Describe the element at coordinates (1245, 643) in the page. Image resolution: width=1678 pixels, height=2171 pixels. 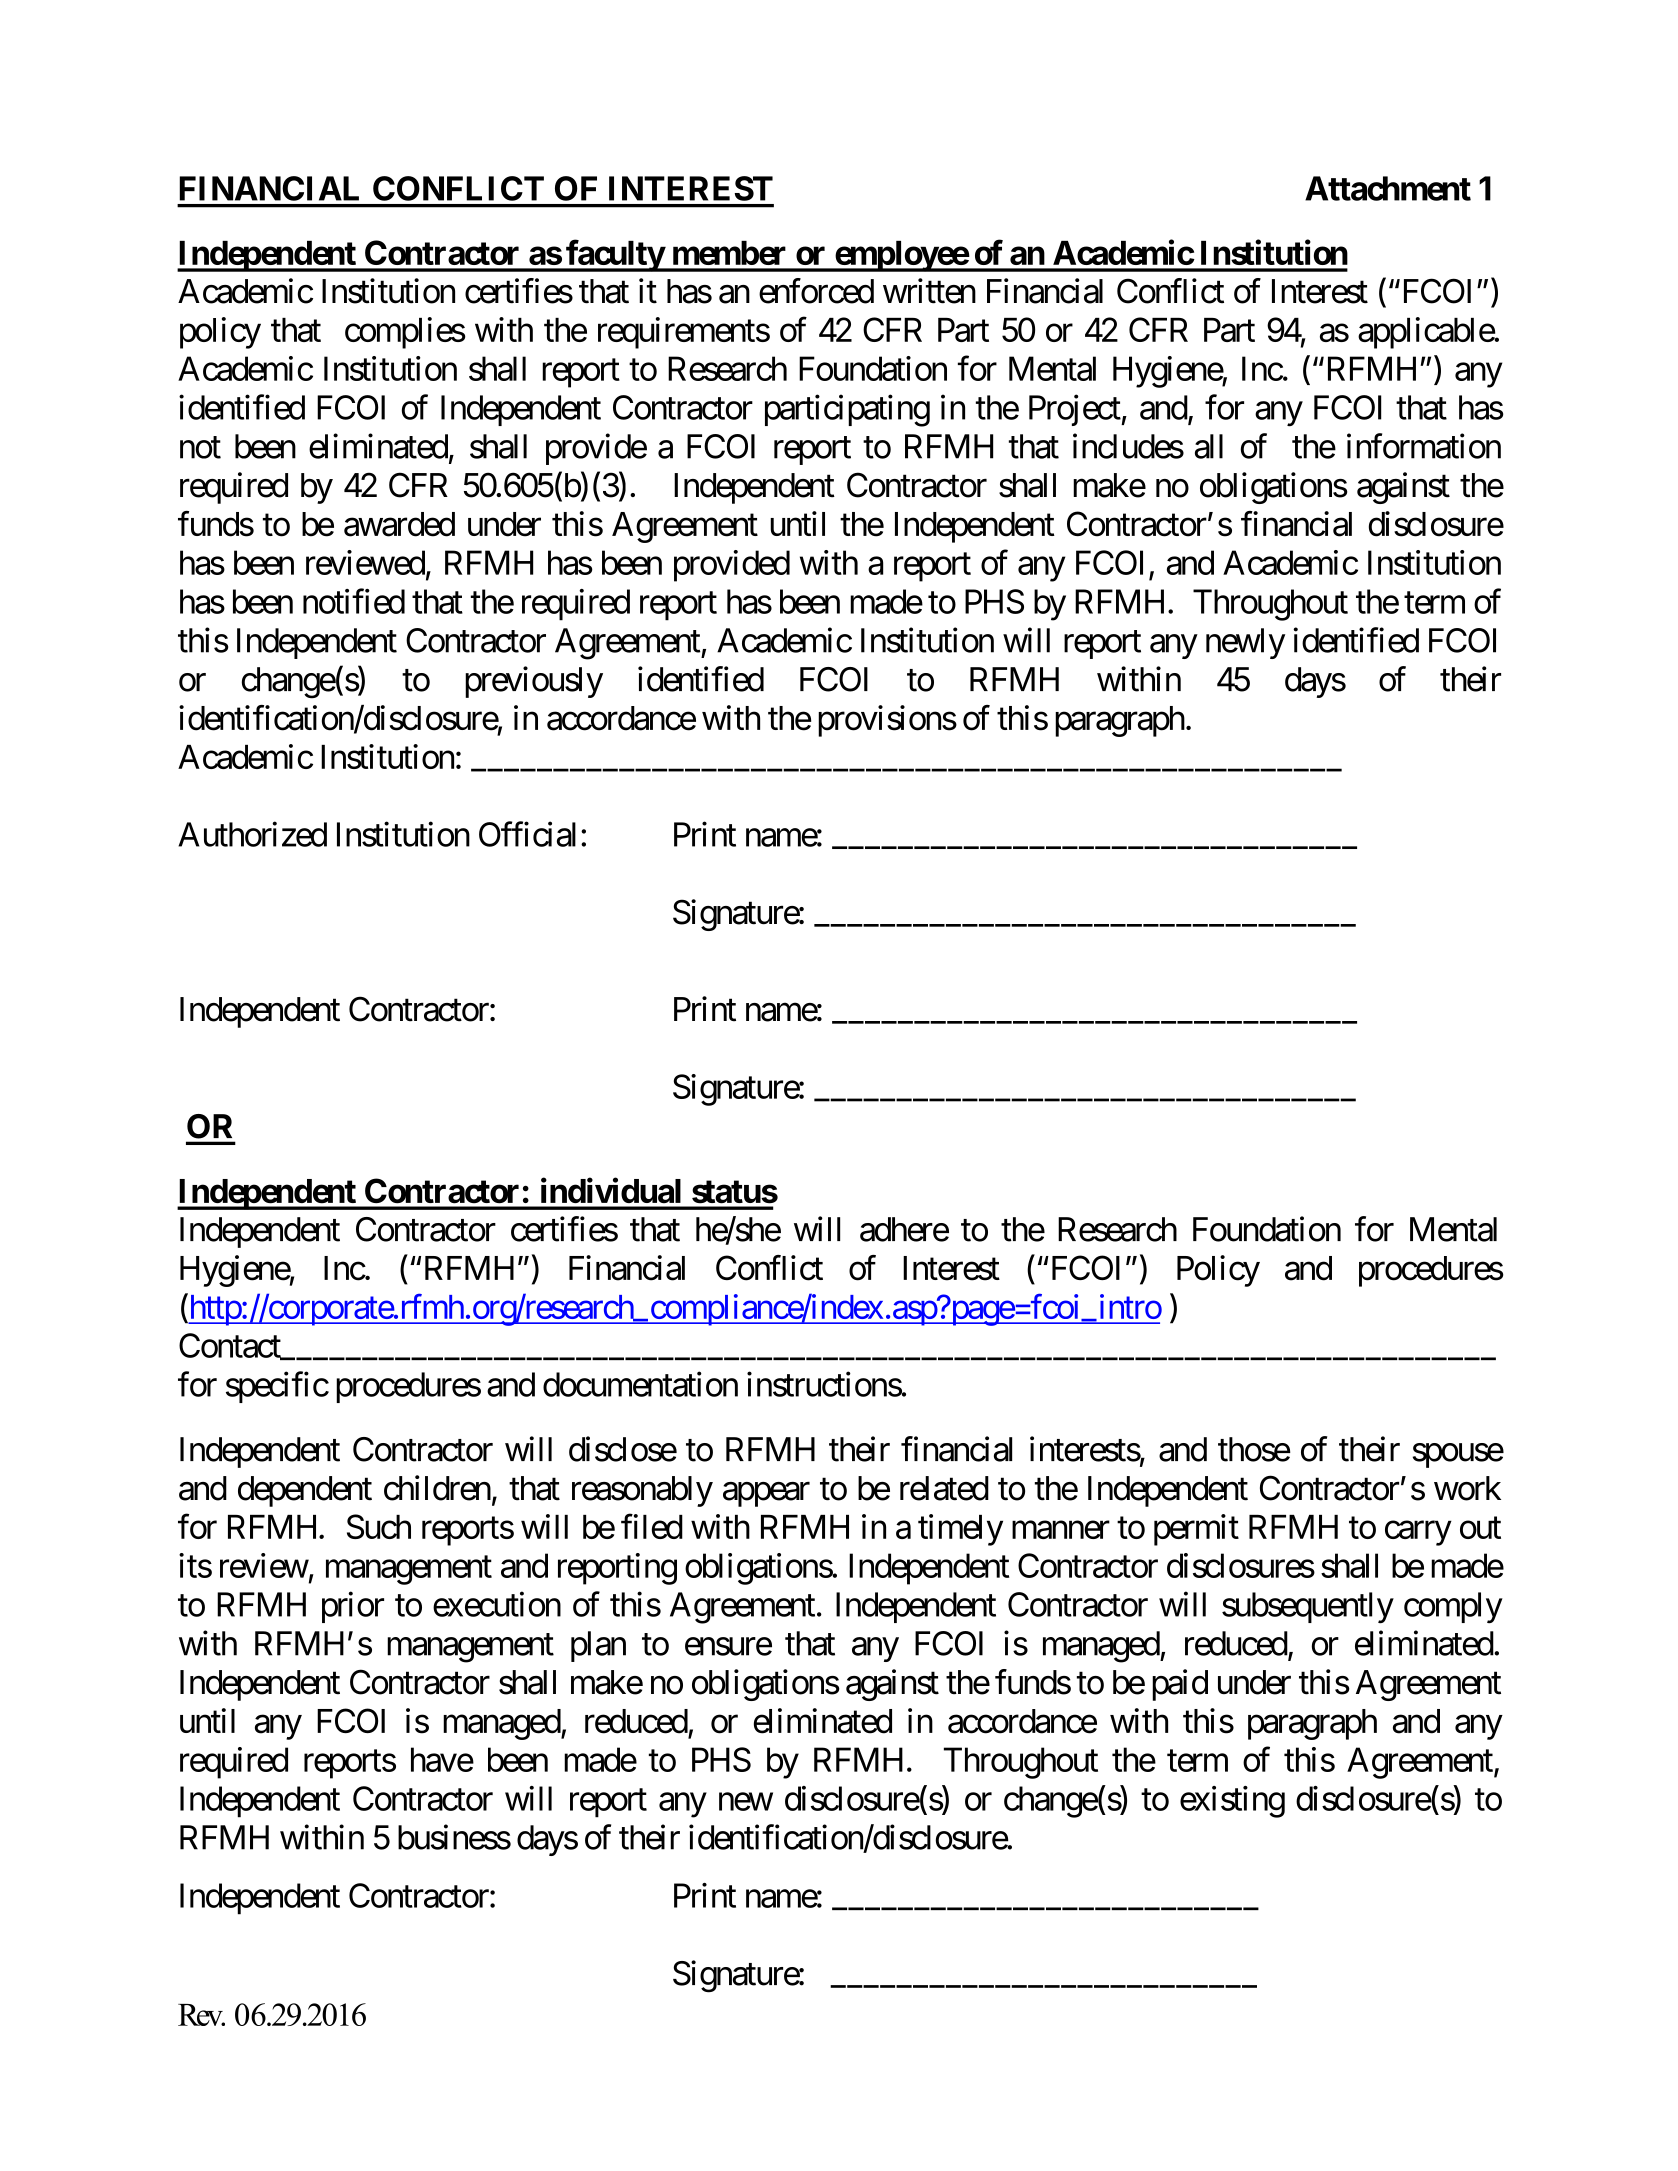
I see `newly` at that location.
